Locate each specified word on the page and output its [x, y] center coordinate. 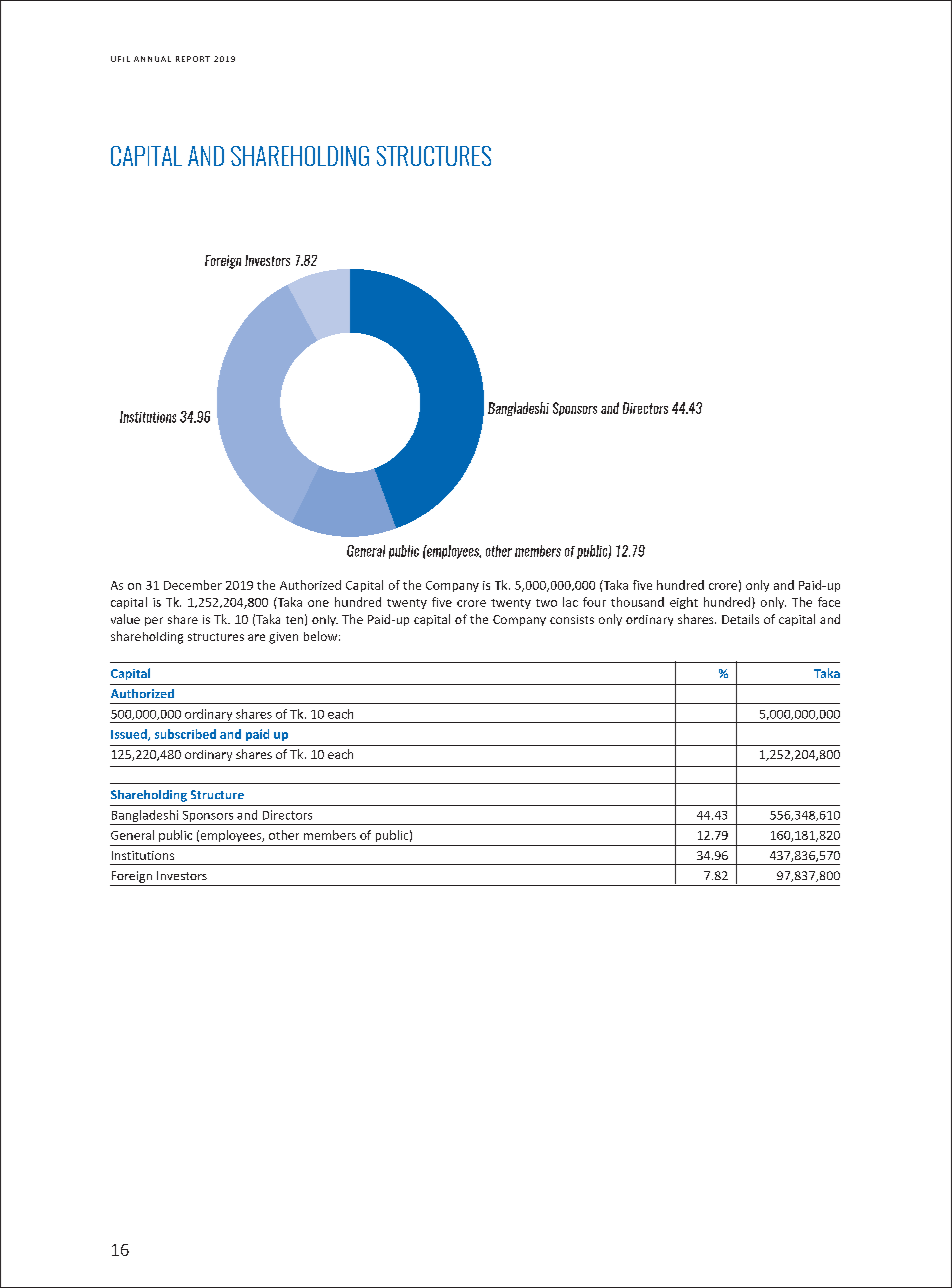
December [193, 585]
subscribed [185, 734]
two [546, 603]
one [318, 603]
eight [684, 603]
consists [572, 619]
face [829, 602]
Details [740, 619]
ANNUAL [152, 59]
